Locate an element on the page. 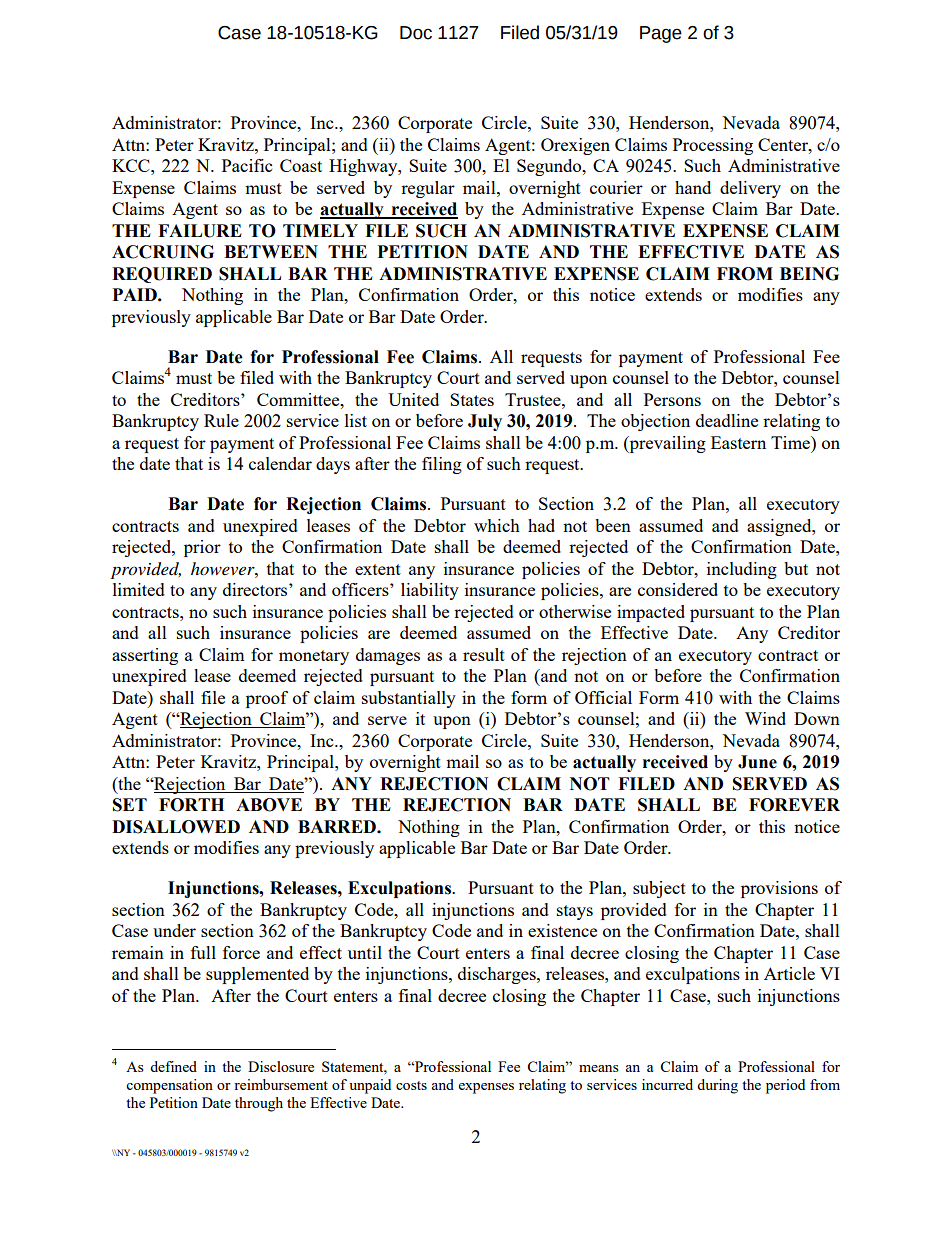  liability is located at coordinates (430, 591).
